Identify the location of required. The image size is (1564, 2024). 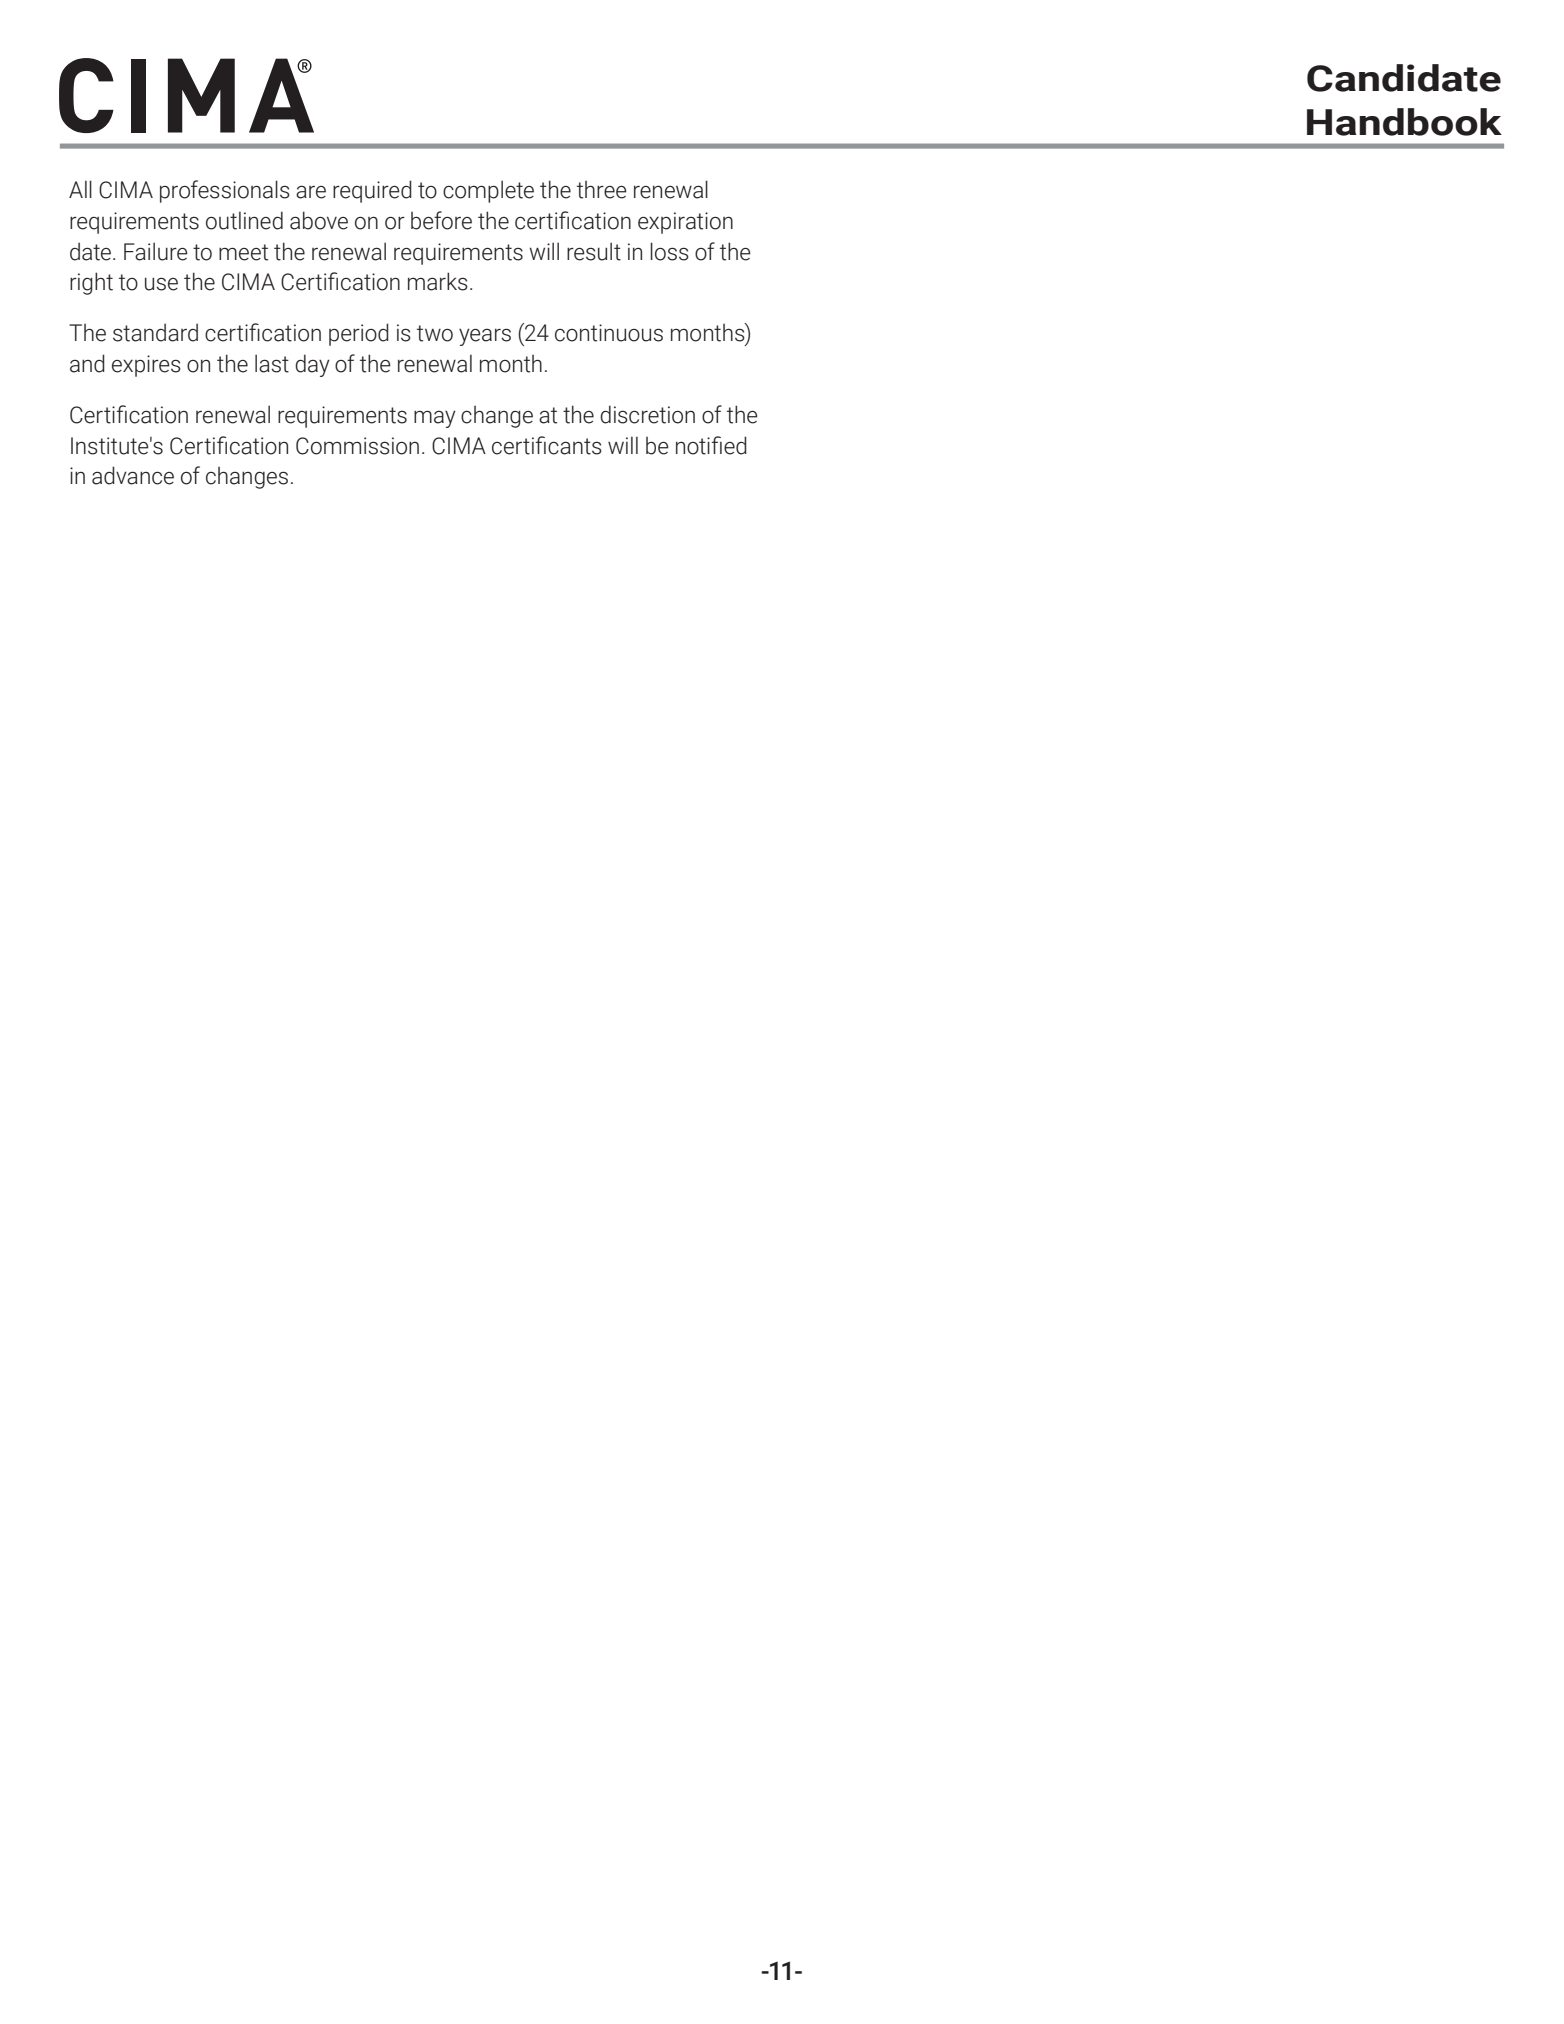
(372, 191).
